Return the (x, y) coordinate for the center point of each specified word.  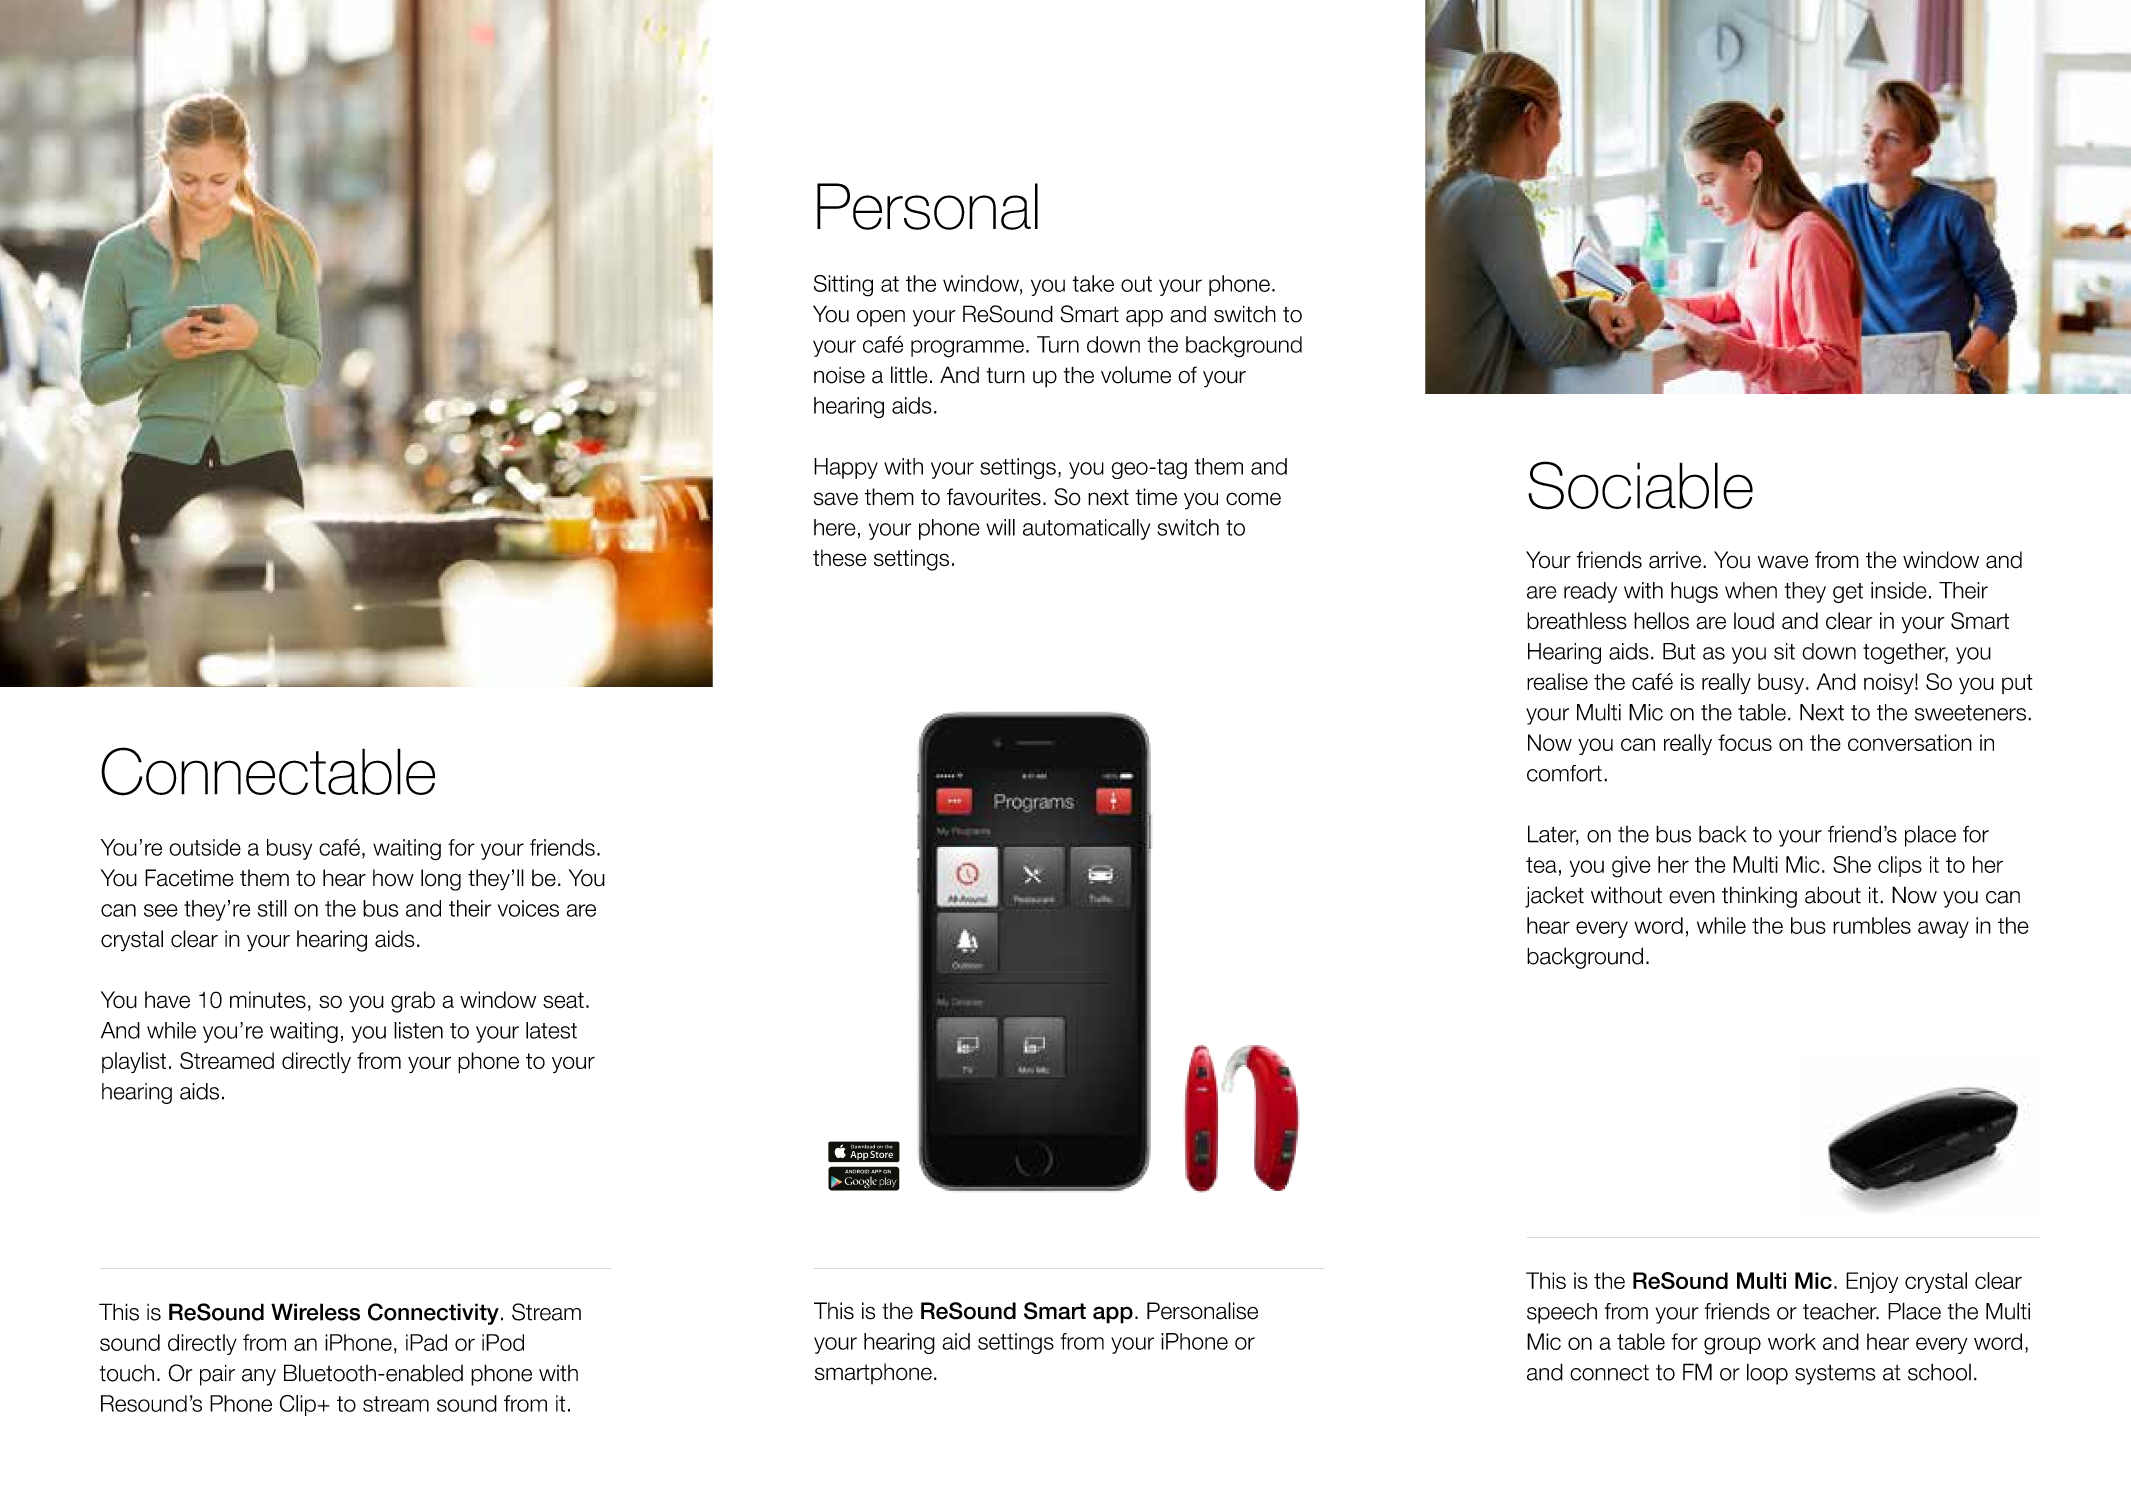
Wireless (315, 1312)
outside (205, 847)
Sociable (1640, 485)
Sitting (843, 286)
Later (1553, 835)
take (1093, 283)
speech (1562, 1313)
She (1852, 864)
